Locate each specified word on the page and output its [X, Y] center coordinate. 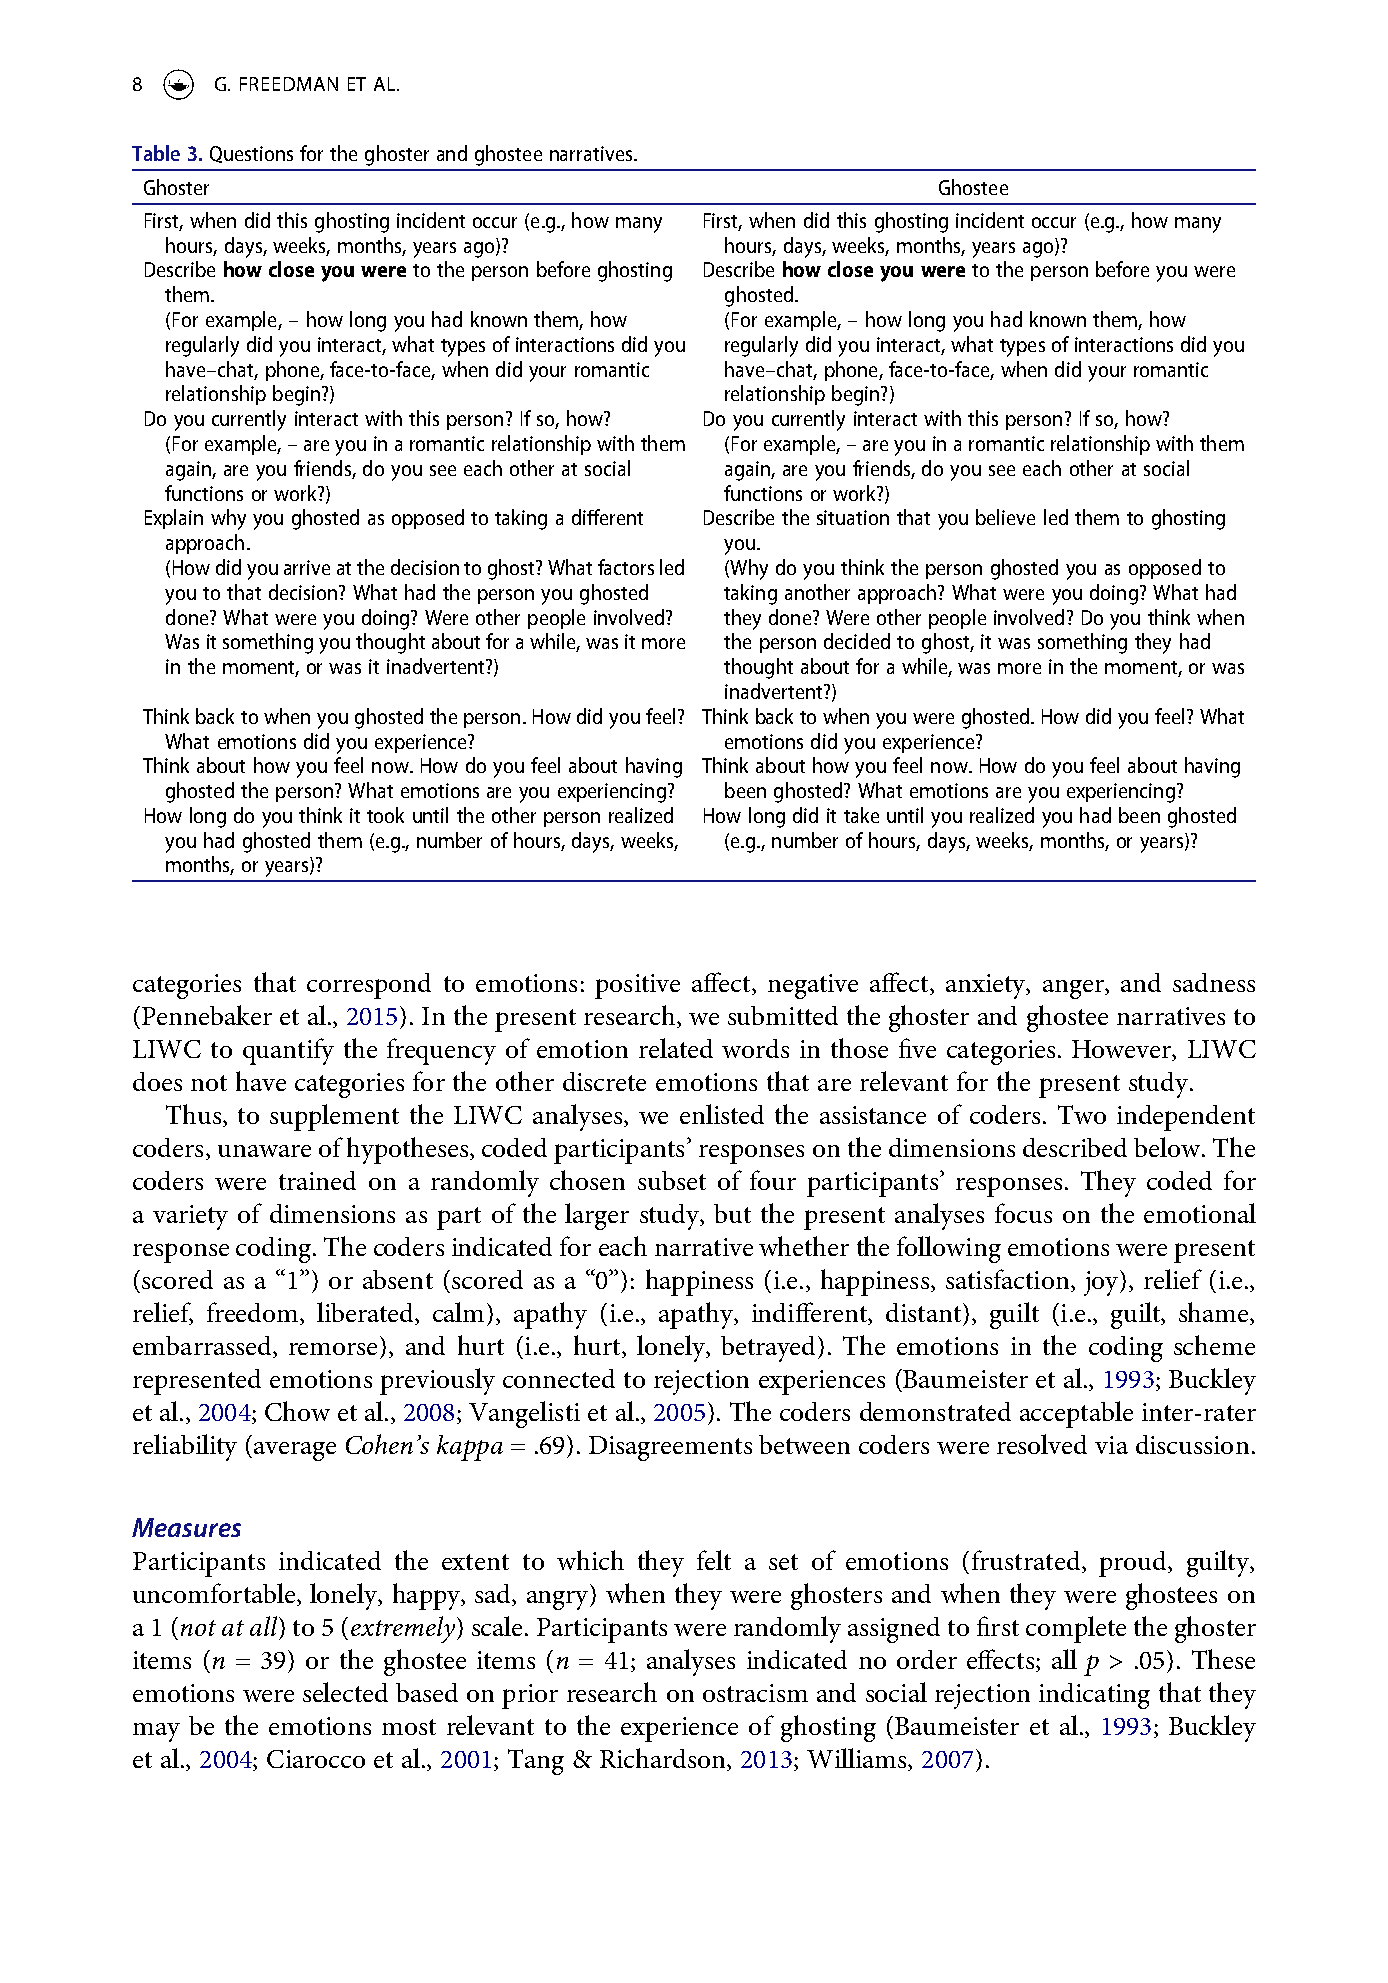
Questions [251, 154]
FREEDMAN [289, 84]
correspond [369, 986]
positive [637, 986]
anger [1074, 989]
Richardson [664, 1759]
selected [345, 1692]
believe [1005, 517]
